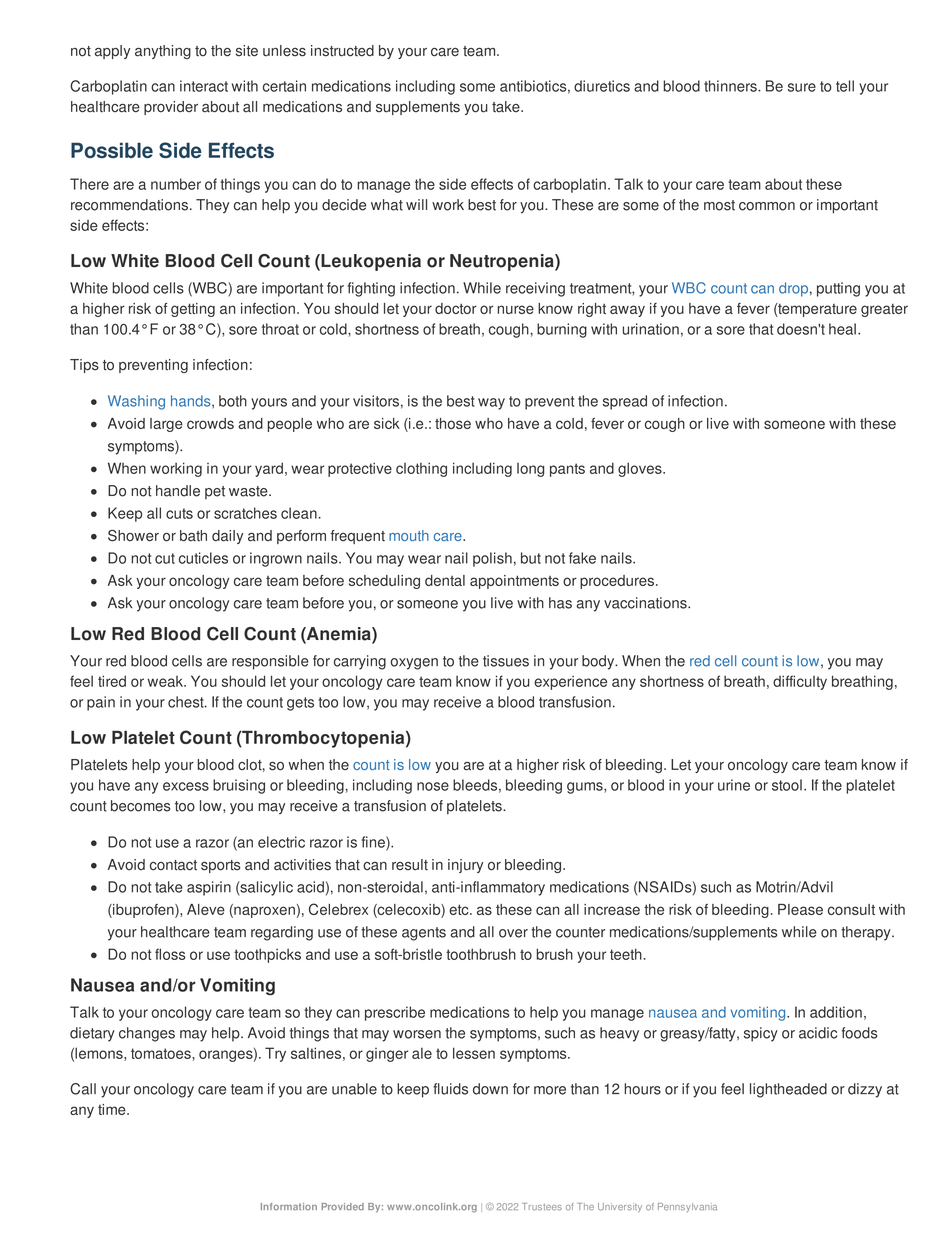  What do you see at coordinates (802, 87) in the document?
I see `sure` at bounding box center [802, 87].
